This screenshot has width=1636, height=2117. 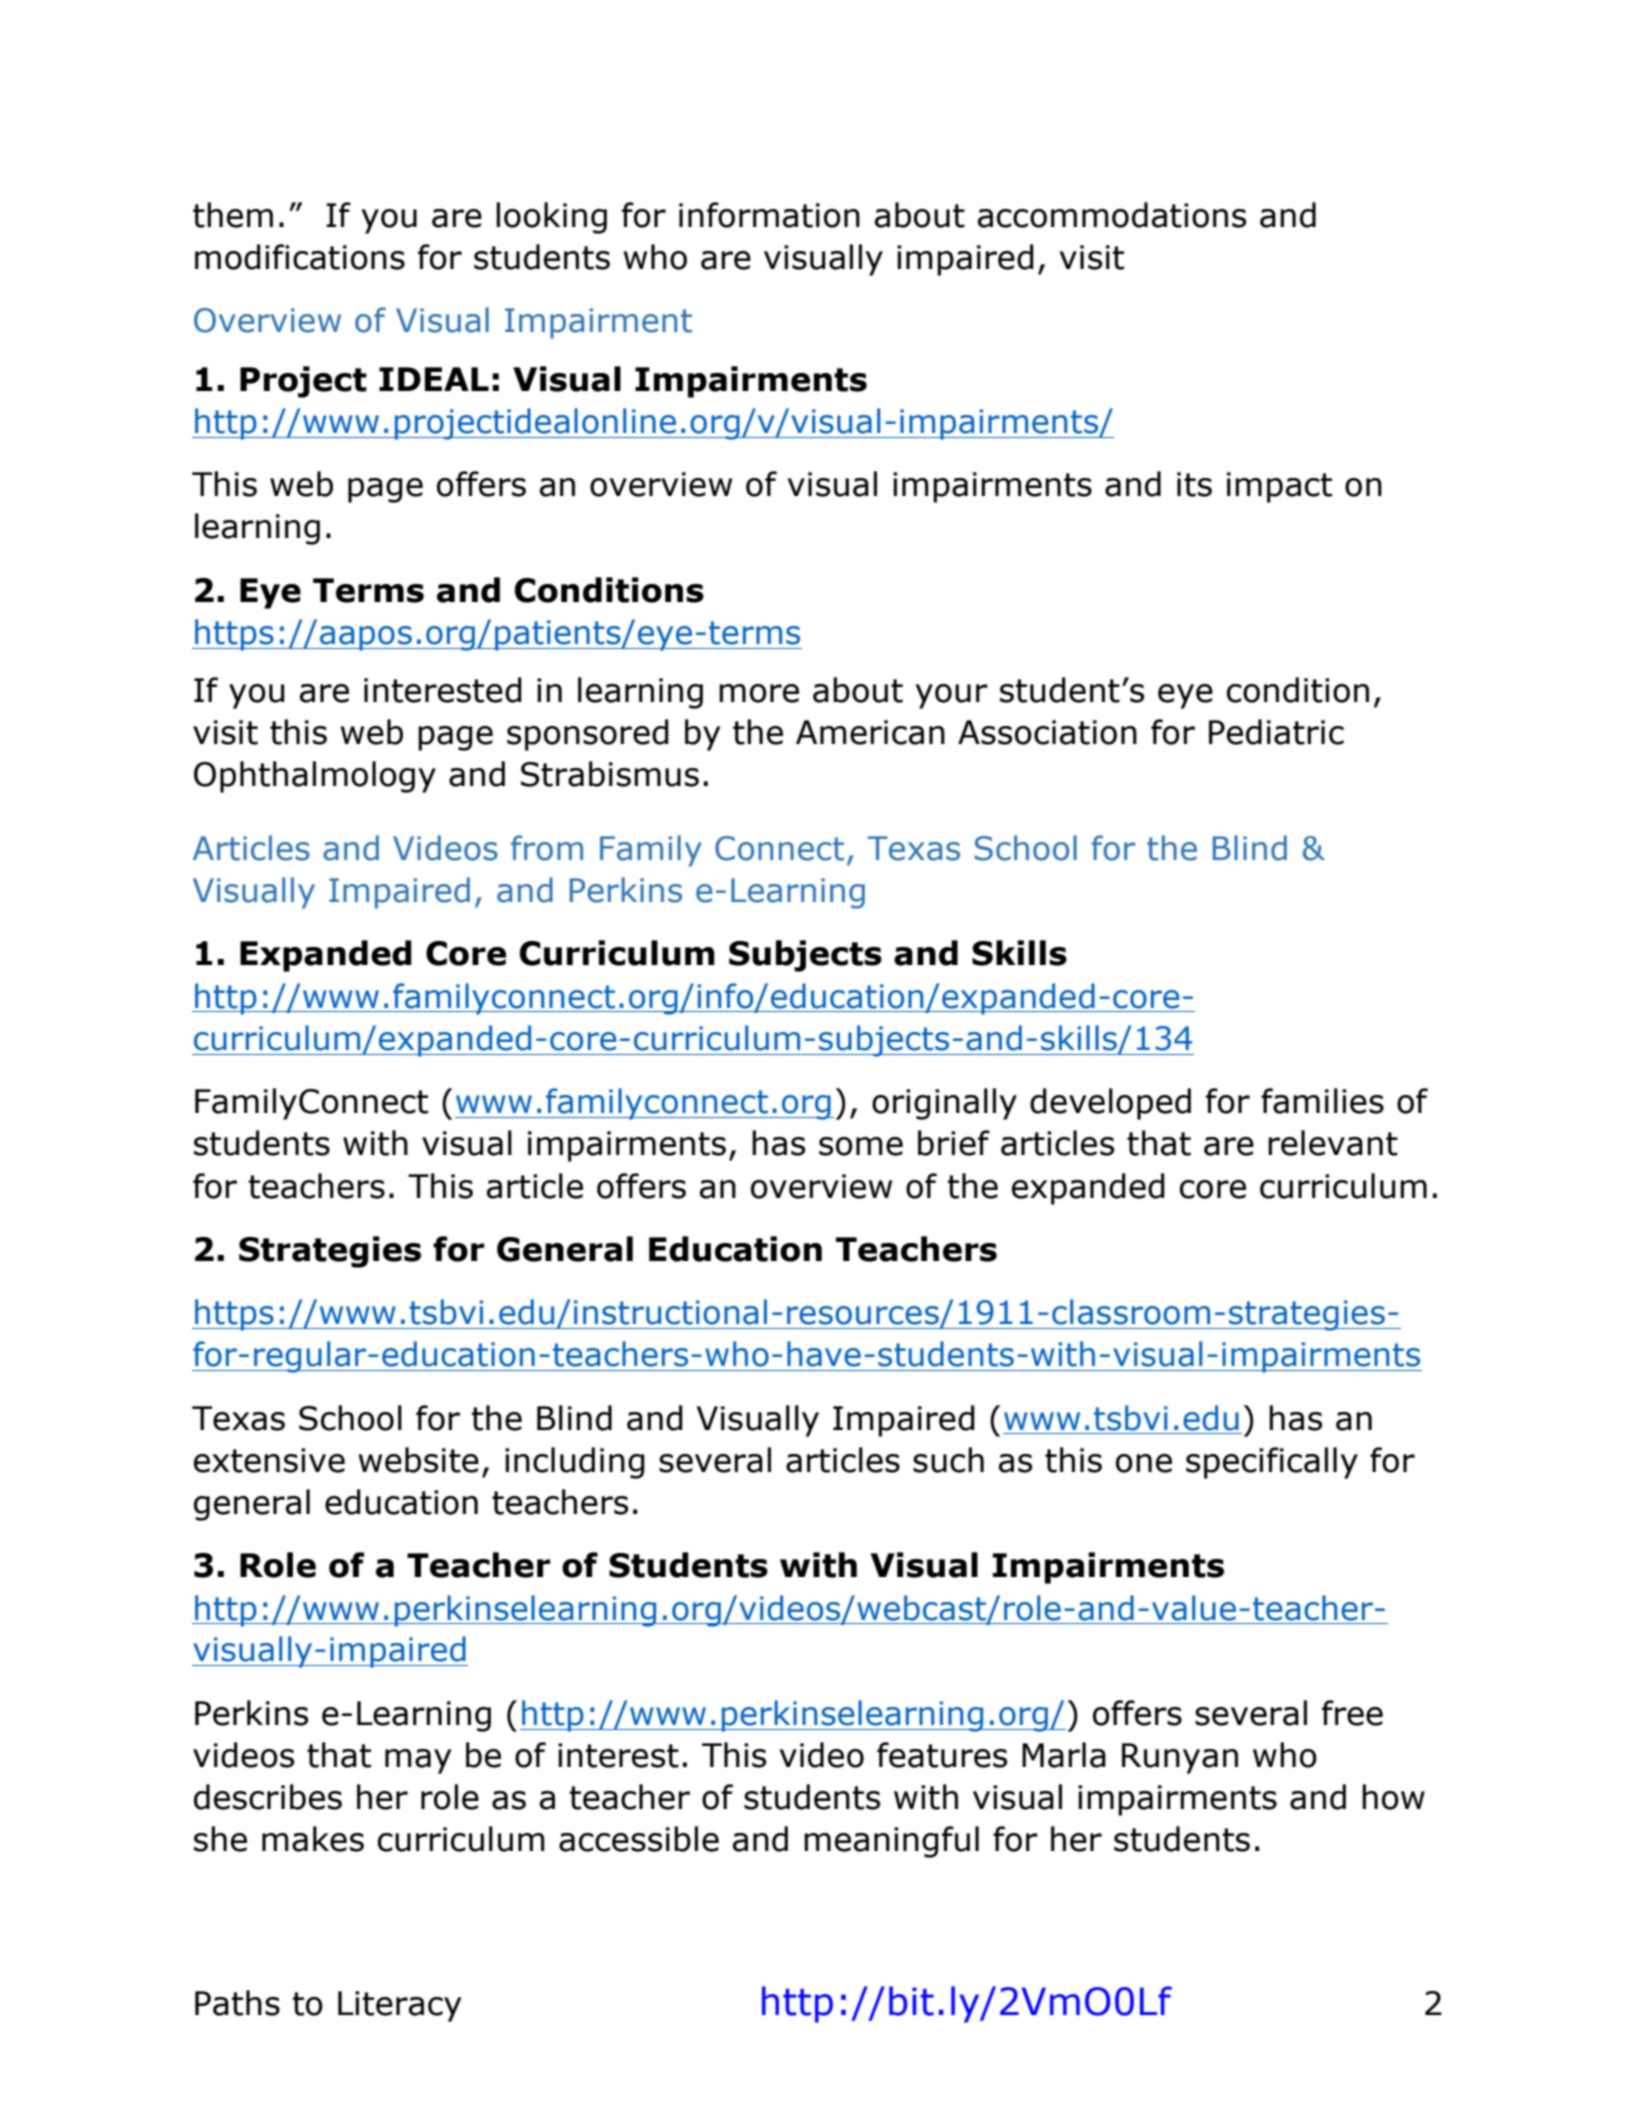 What do you see at coordinates (1272, 1463) in the screenshot?
I see `specifically` at bounding box center [1272, 1463].
